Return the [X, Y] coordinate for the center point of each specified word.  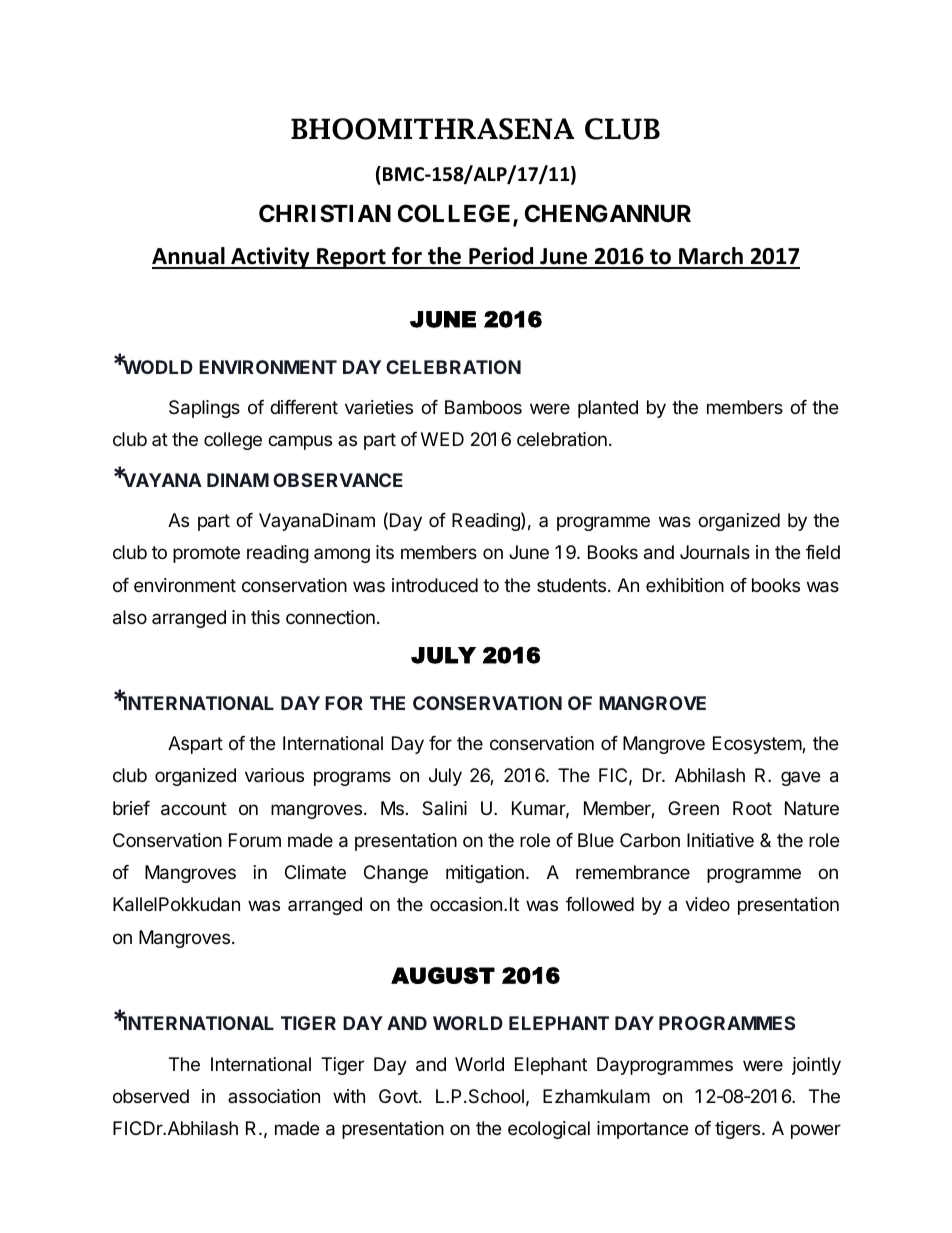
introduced [435, 585]
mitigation [485, 874]
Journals [715, 552]
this [265, 617]
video [707, 904]
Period [501, 257]
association [274, 1096]
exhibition [685, 585]
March [711, 257]
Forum [255, 840]
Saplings [204, 409]
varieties [379, 407]
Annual [189, 257]
